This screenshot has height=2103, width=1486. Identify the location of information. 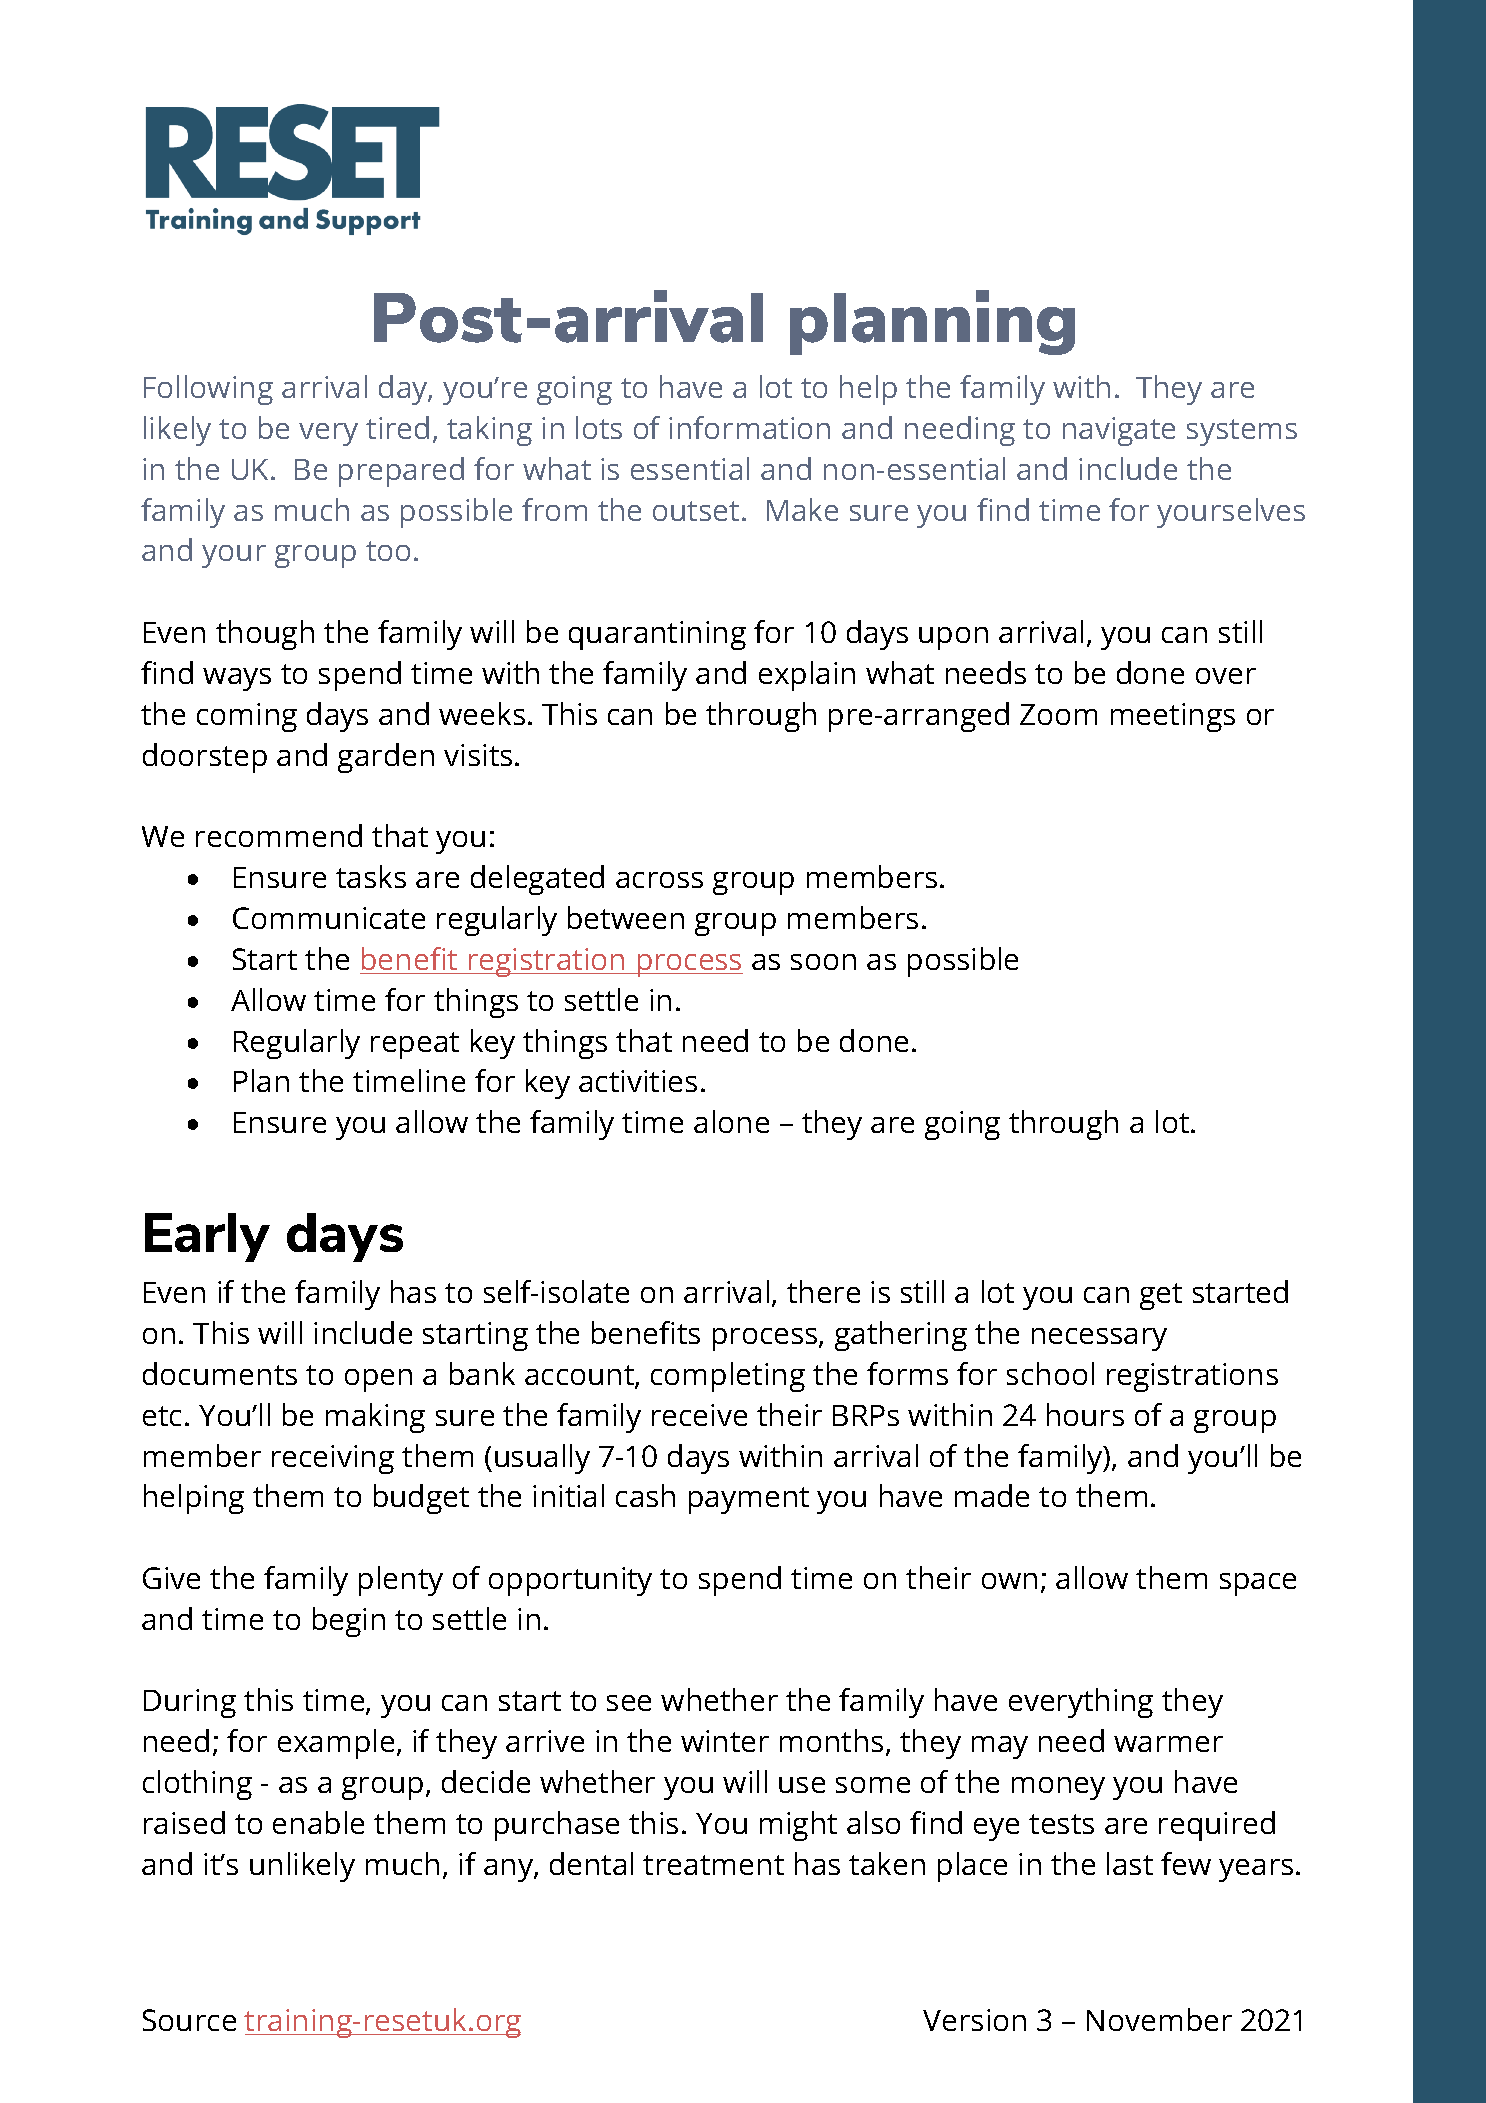
(749, 427).
